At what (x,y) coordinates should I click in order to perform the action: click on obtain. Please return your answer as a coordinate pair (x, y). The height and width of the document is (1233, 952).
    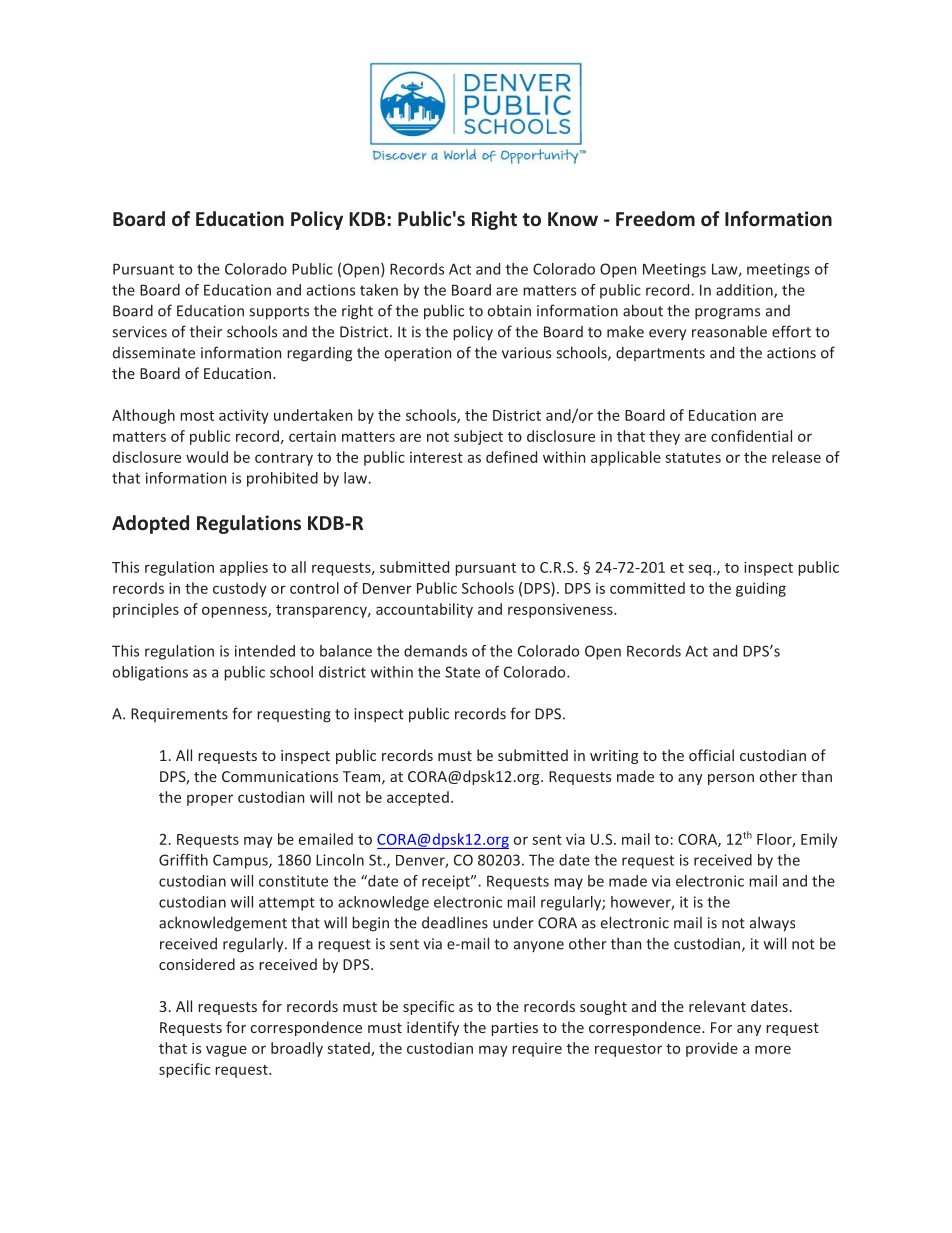
    Looking at the image, I should click on (509, 310).
